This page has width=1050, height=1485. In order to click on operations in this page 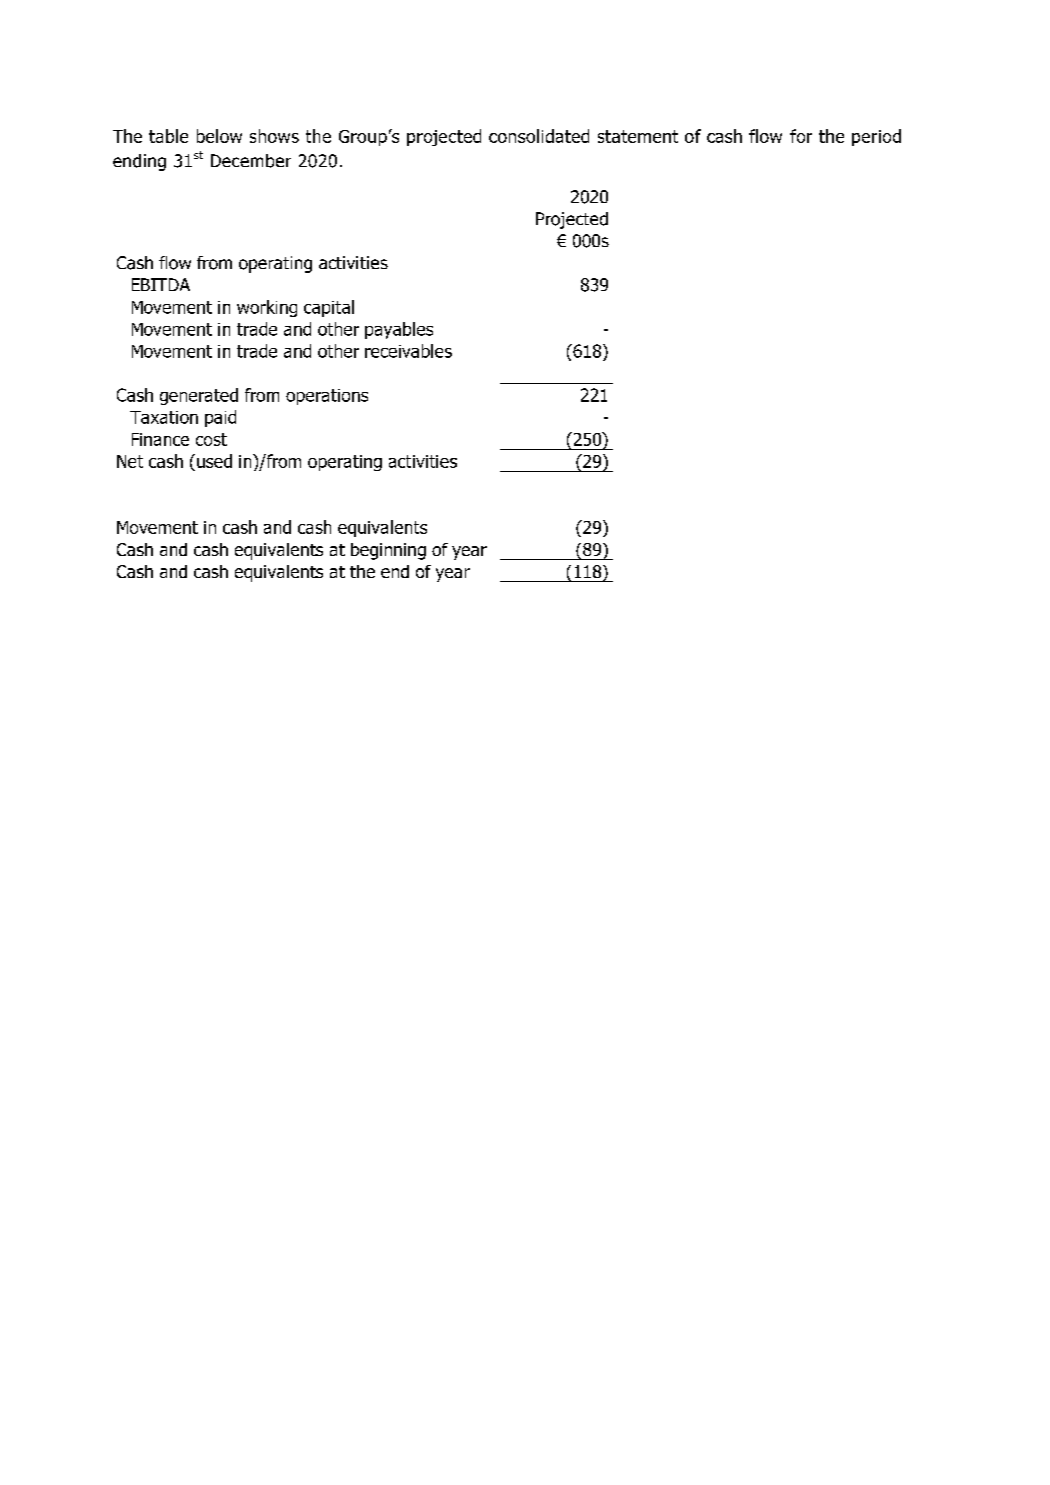, I will do `click(327, 397)`.
